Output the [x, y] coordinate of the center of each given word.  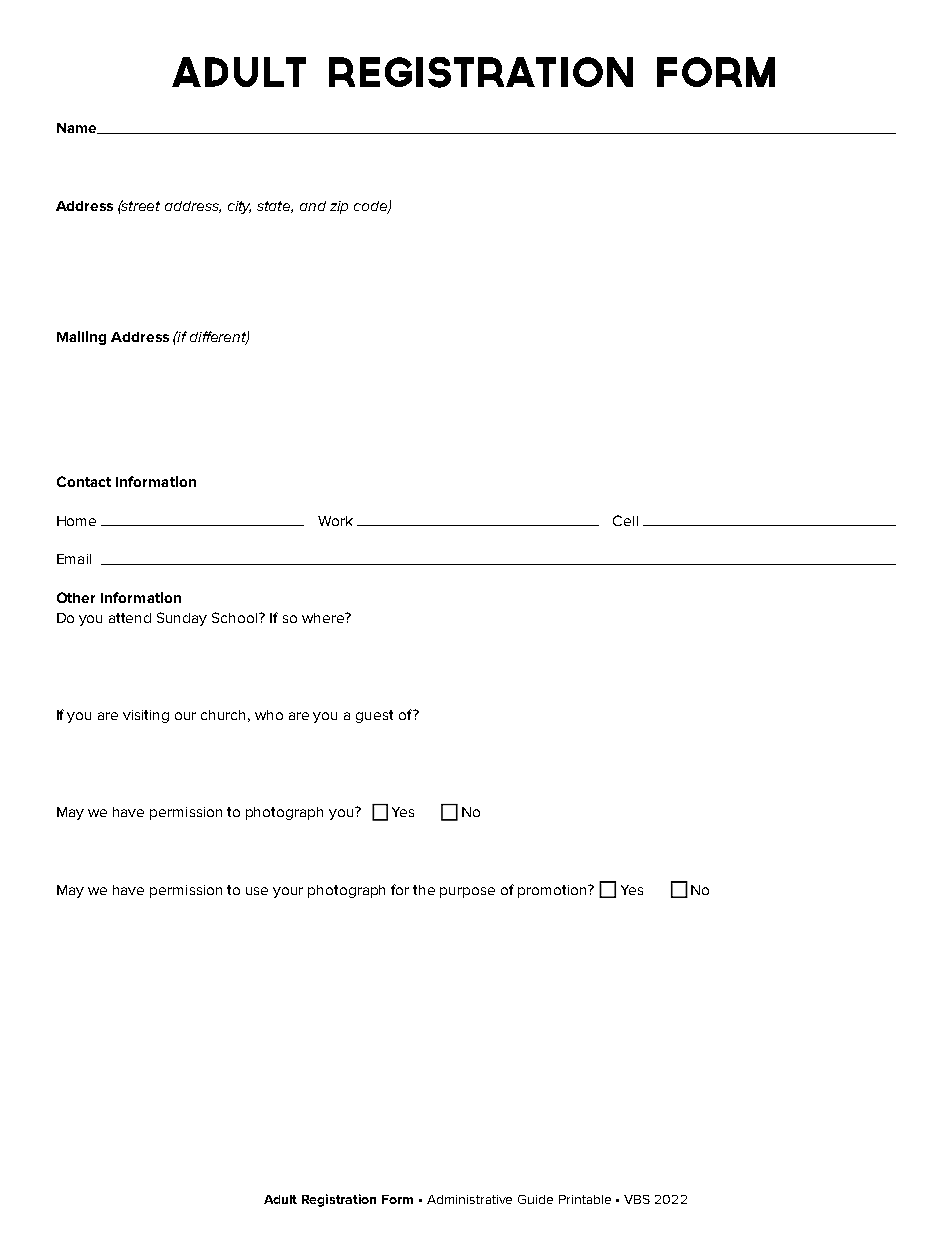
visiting [146, 716]
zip [339, 207]
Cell [625, 520]
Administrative [469, 1199]
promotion [553, 891]
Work [335, 521]
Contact [84, 481]
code [372, 207]
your [288, 892]
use [257, 891]
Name [78, 128]
